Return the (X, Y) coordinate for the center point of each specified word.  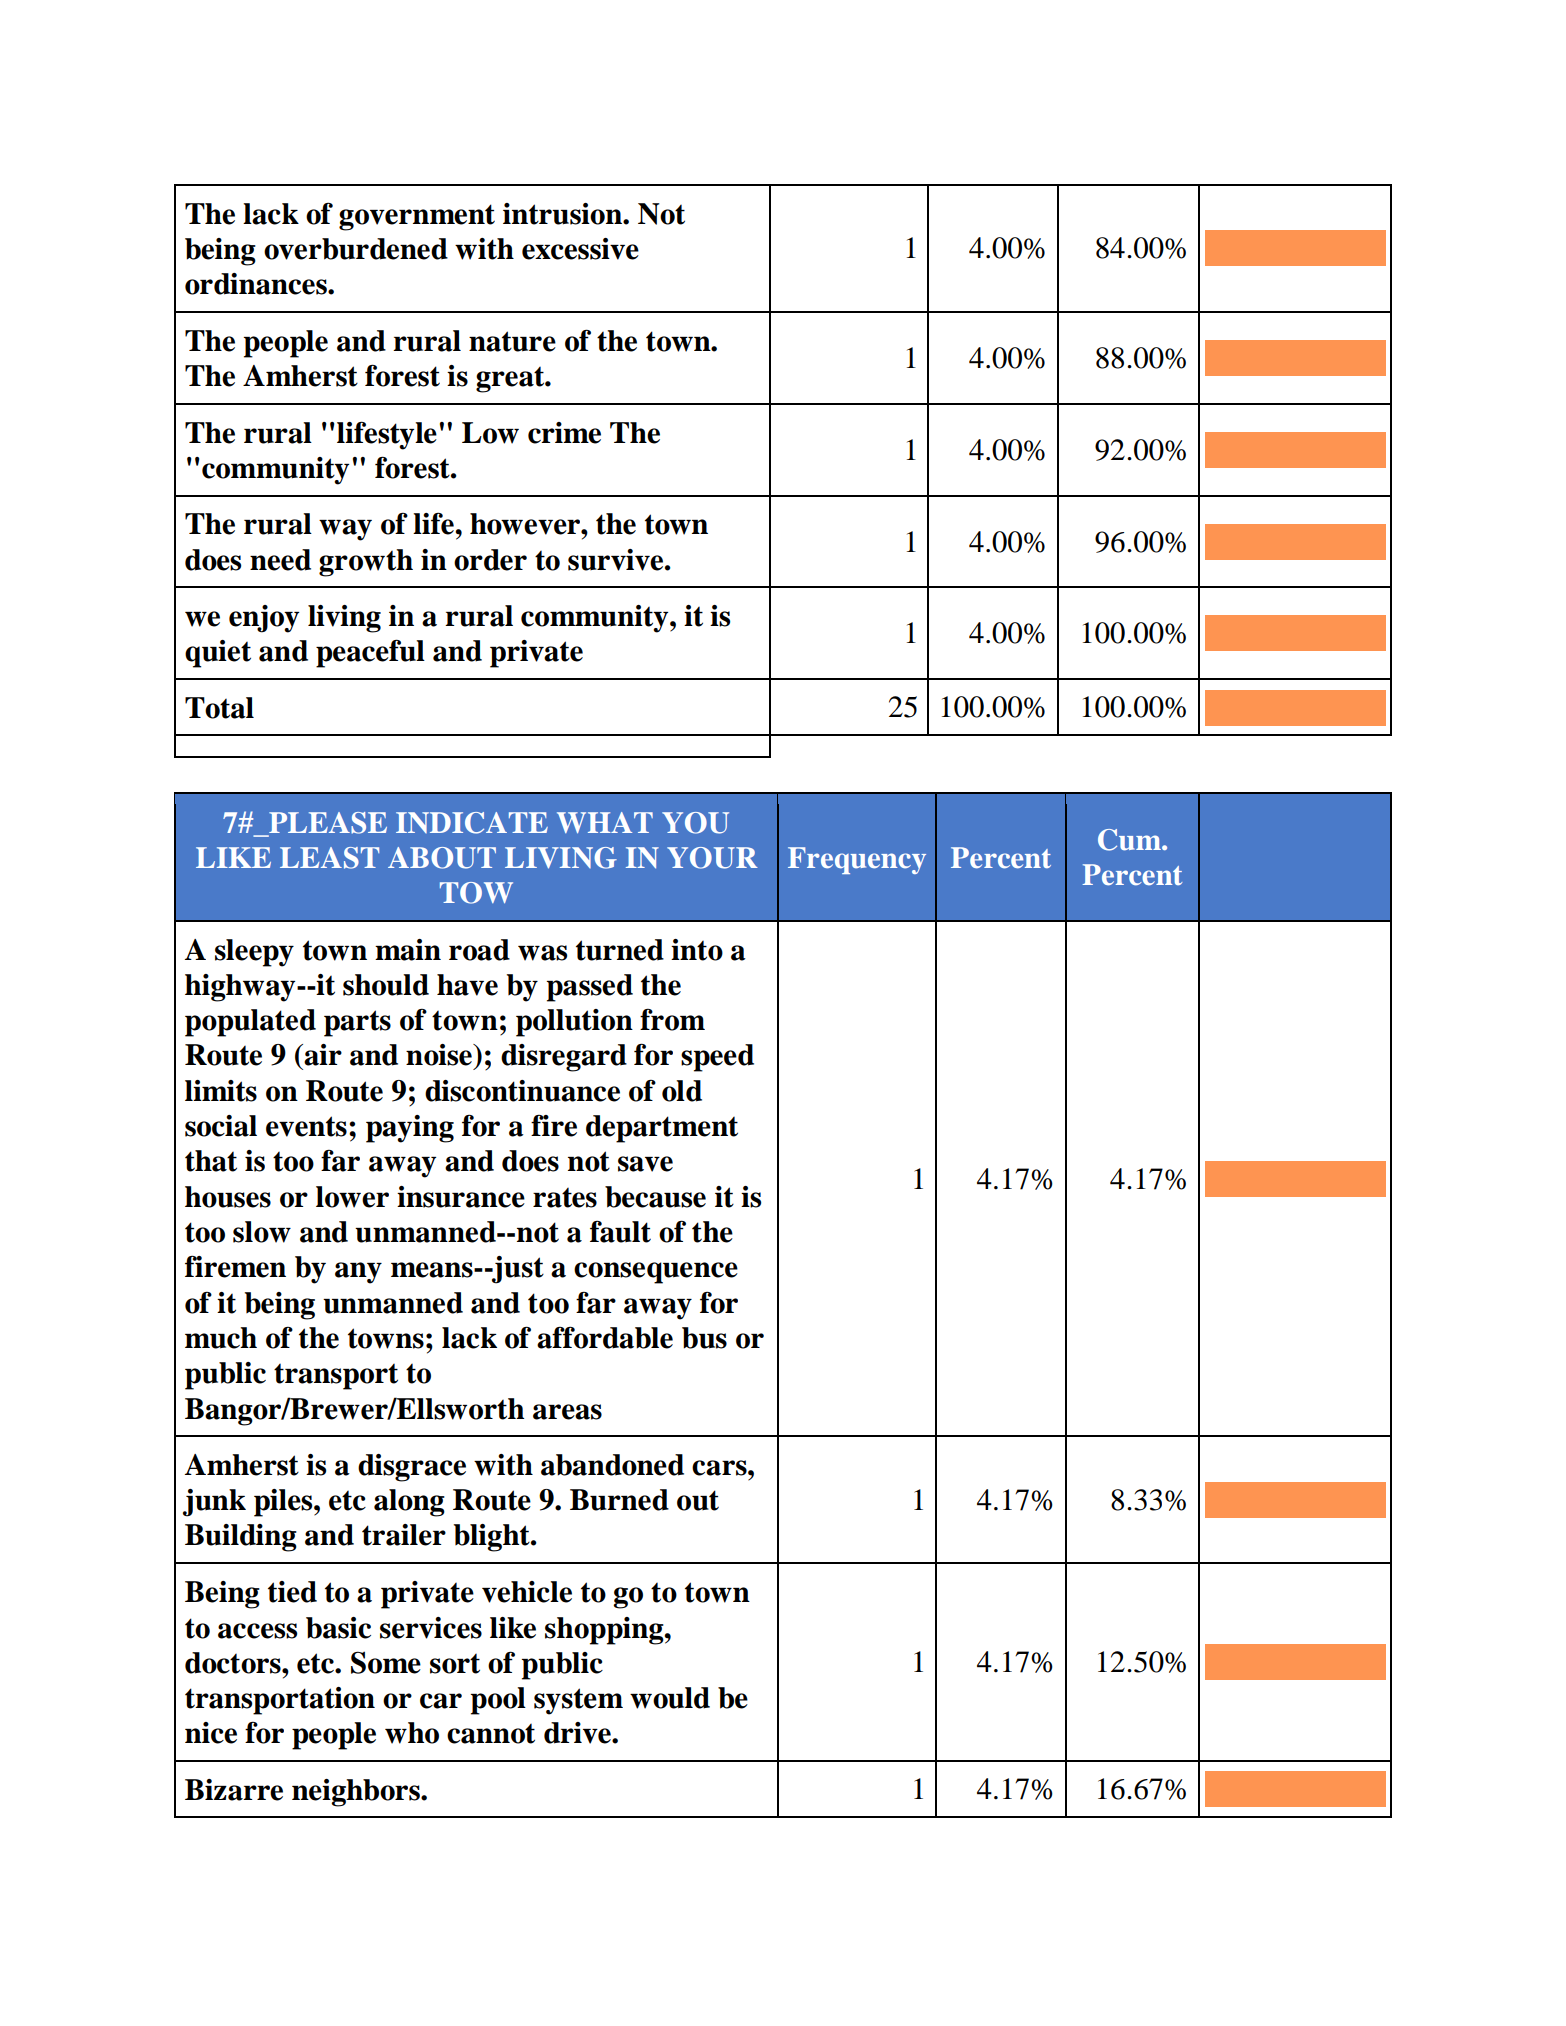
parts (357, 1023)
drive (578, 1733)
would (670, 1698)
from (672, 1020)
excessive (580, 249)
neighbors (357, 1793)
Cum (1130, 840)
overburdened (356, 249)
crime (564, 433)
